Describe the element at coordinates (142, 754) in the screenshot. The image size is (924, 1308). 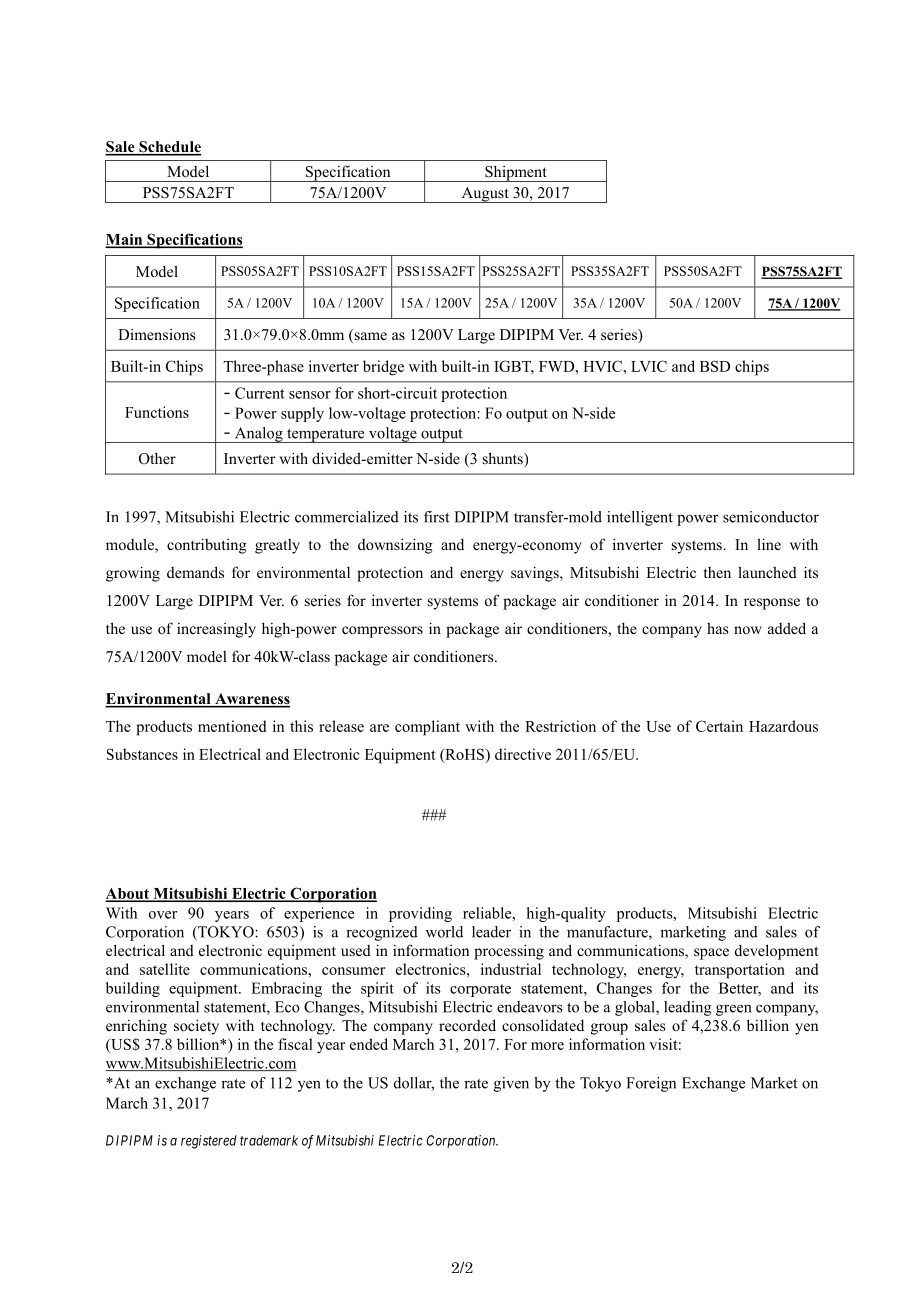
I see `Substances` at that location.
